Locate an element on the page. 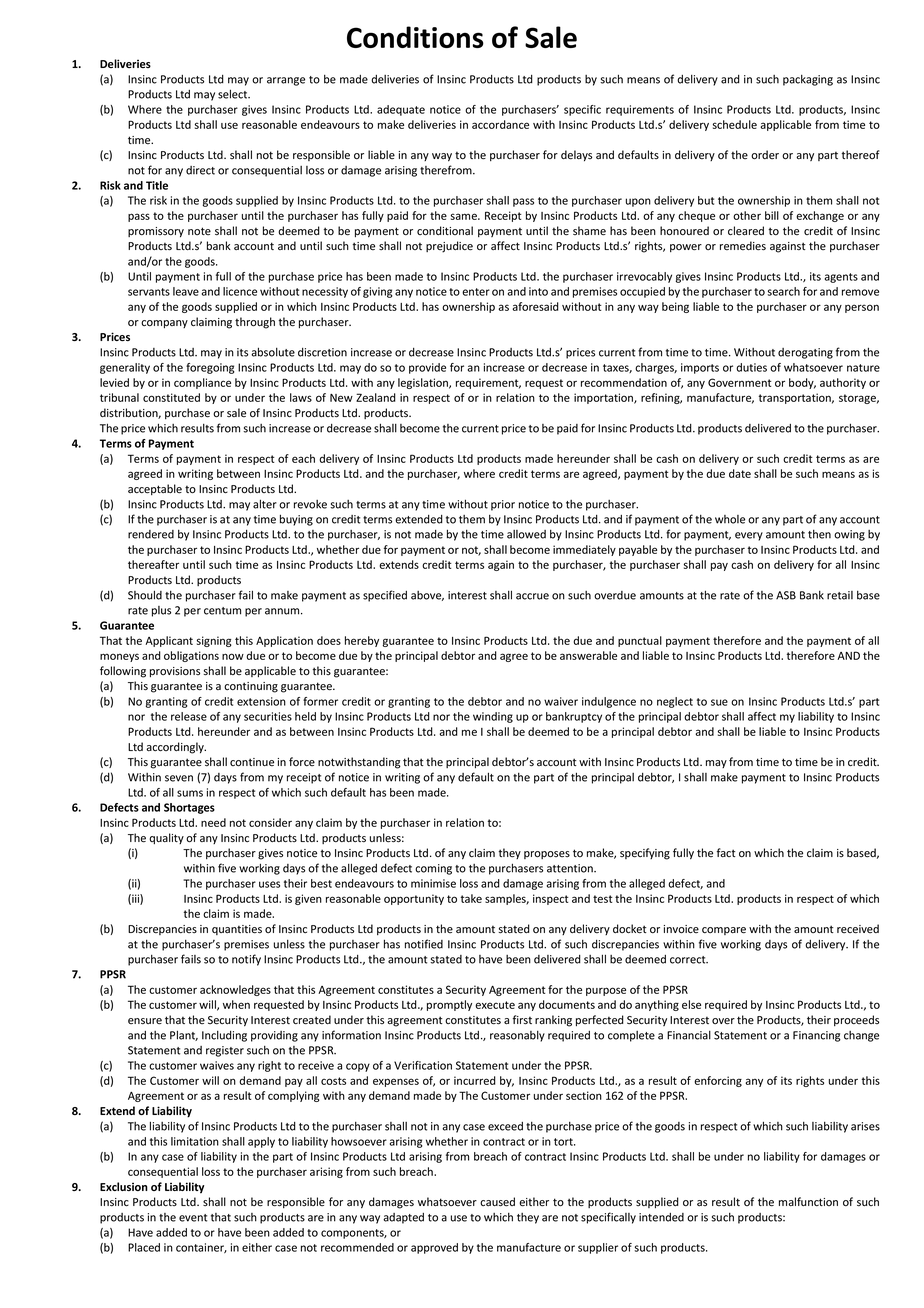 The height and width of the document is (1308, 924). accordingly is located at coordinates (176, 748).
